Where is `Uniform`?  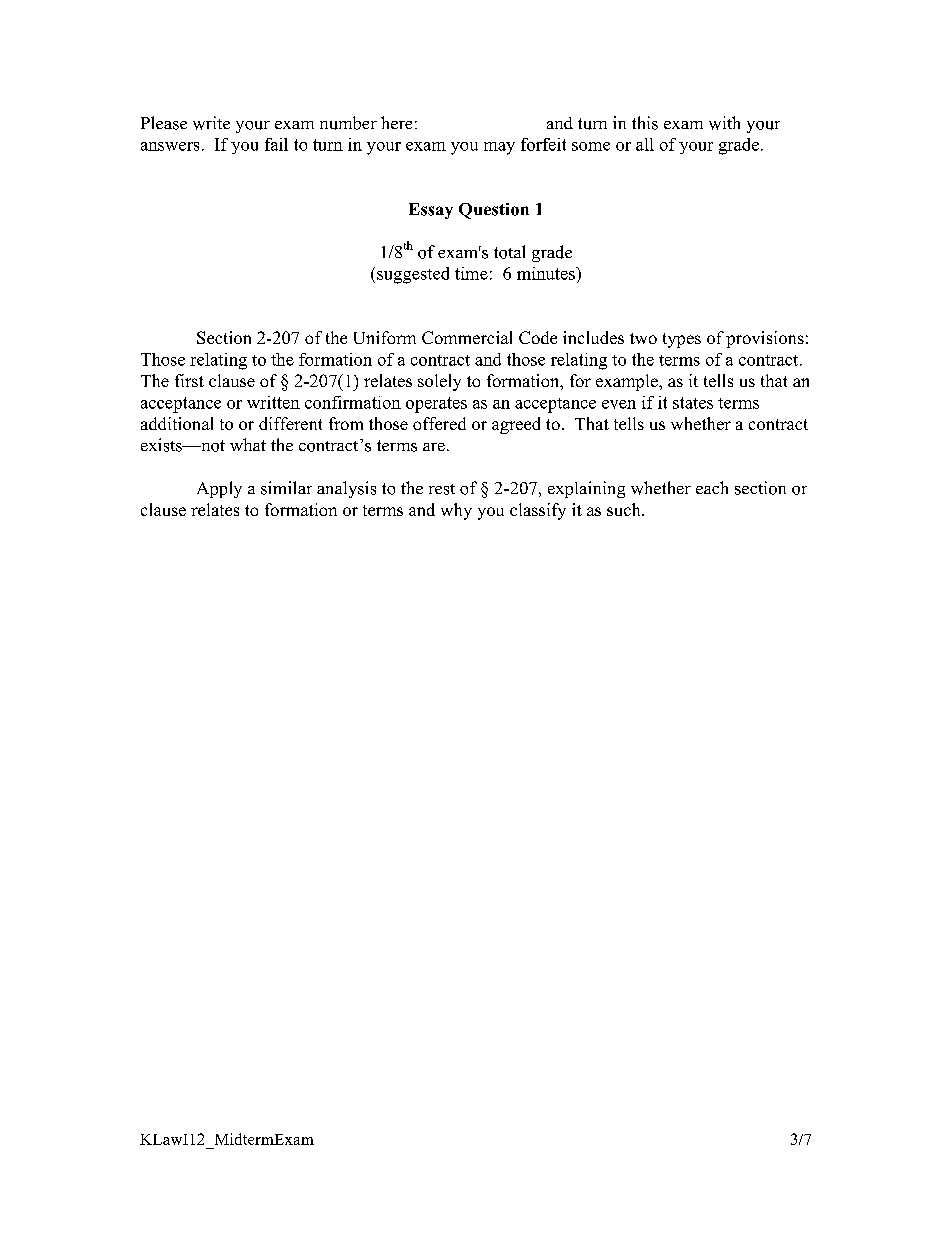
Uniform is located at coordinates (385, 337).
